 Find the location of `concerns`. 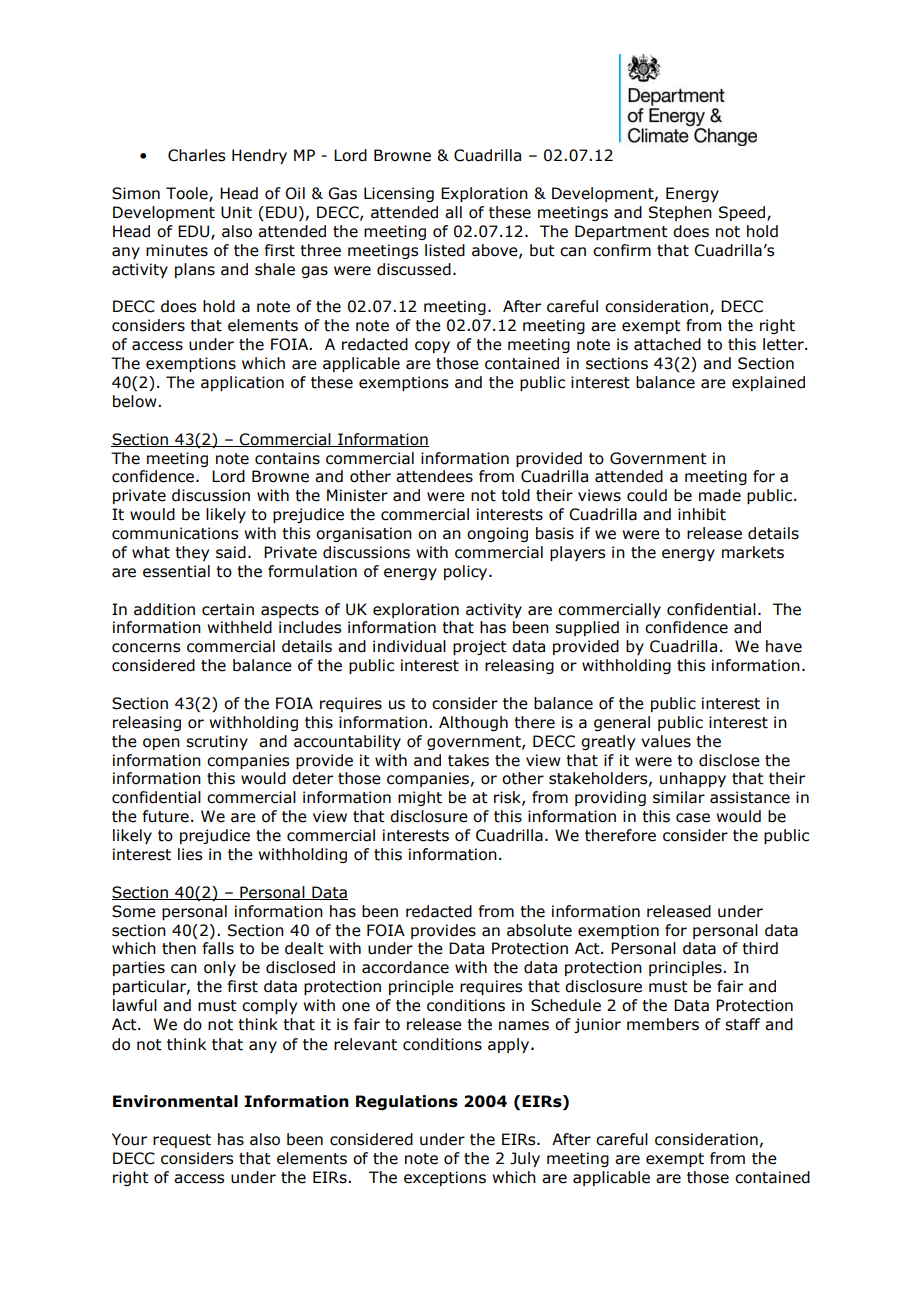

concerns is located at coordinates (146, 648).
